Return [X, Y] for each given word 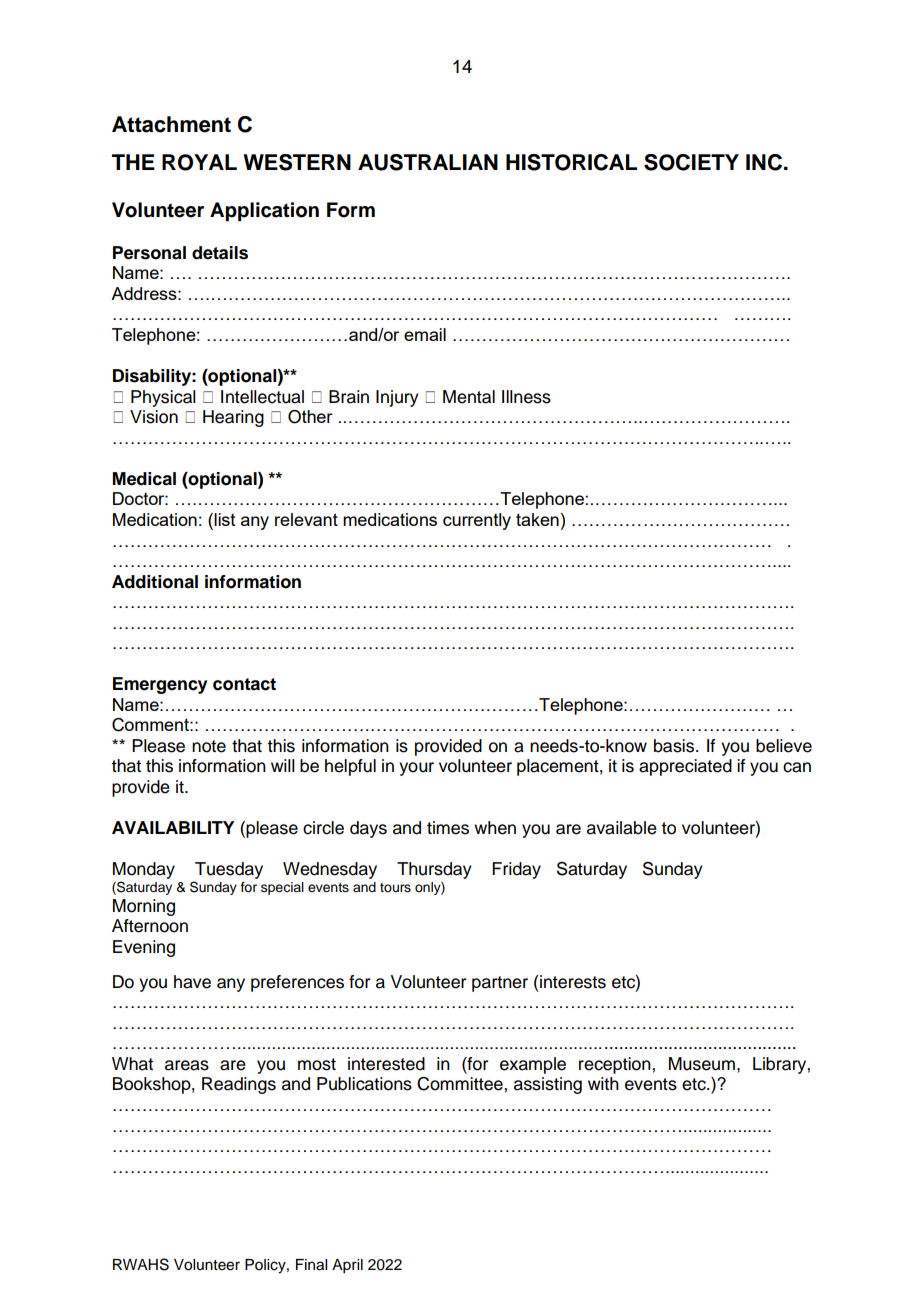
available [622, 828]
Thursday [434, 870]
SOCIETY [691, 162]
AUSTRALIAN [428, 162]
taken [537, 519]
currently [477, 521]
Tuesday [229, 870]
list [224, 519]
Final [311, 1265]
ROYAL [199, 162]
